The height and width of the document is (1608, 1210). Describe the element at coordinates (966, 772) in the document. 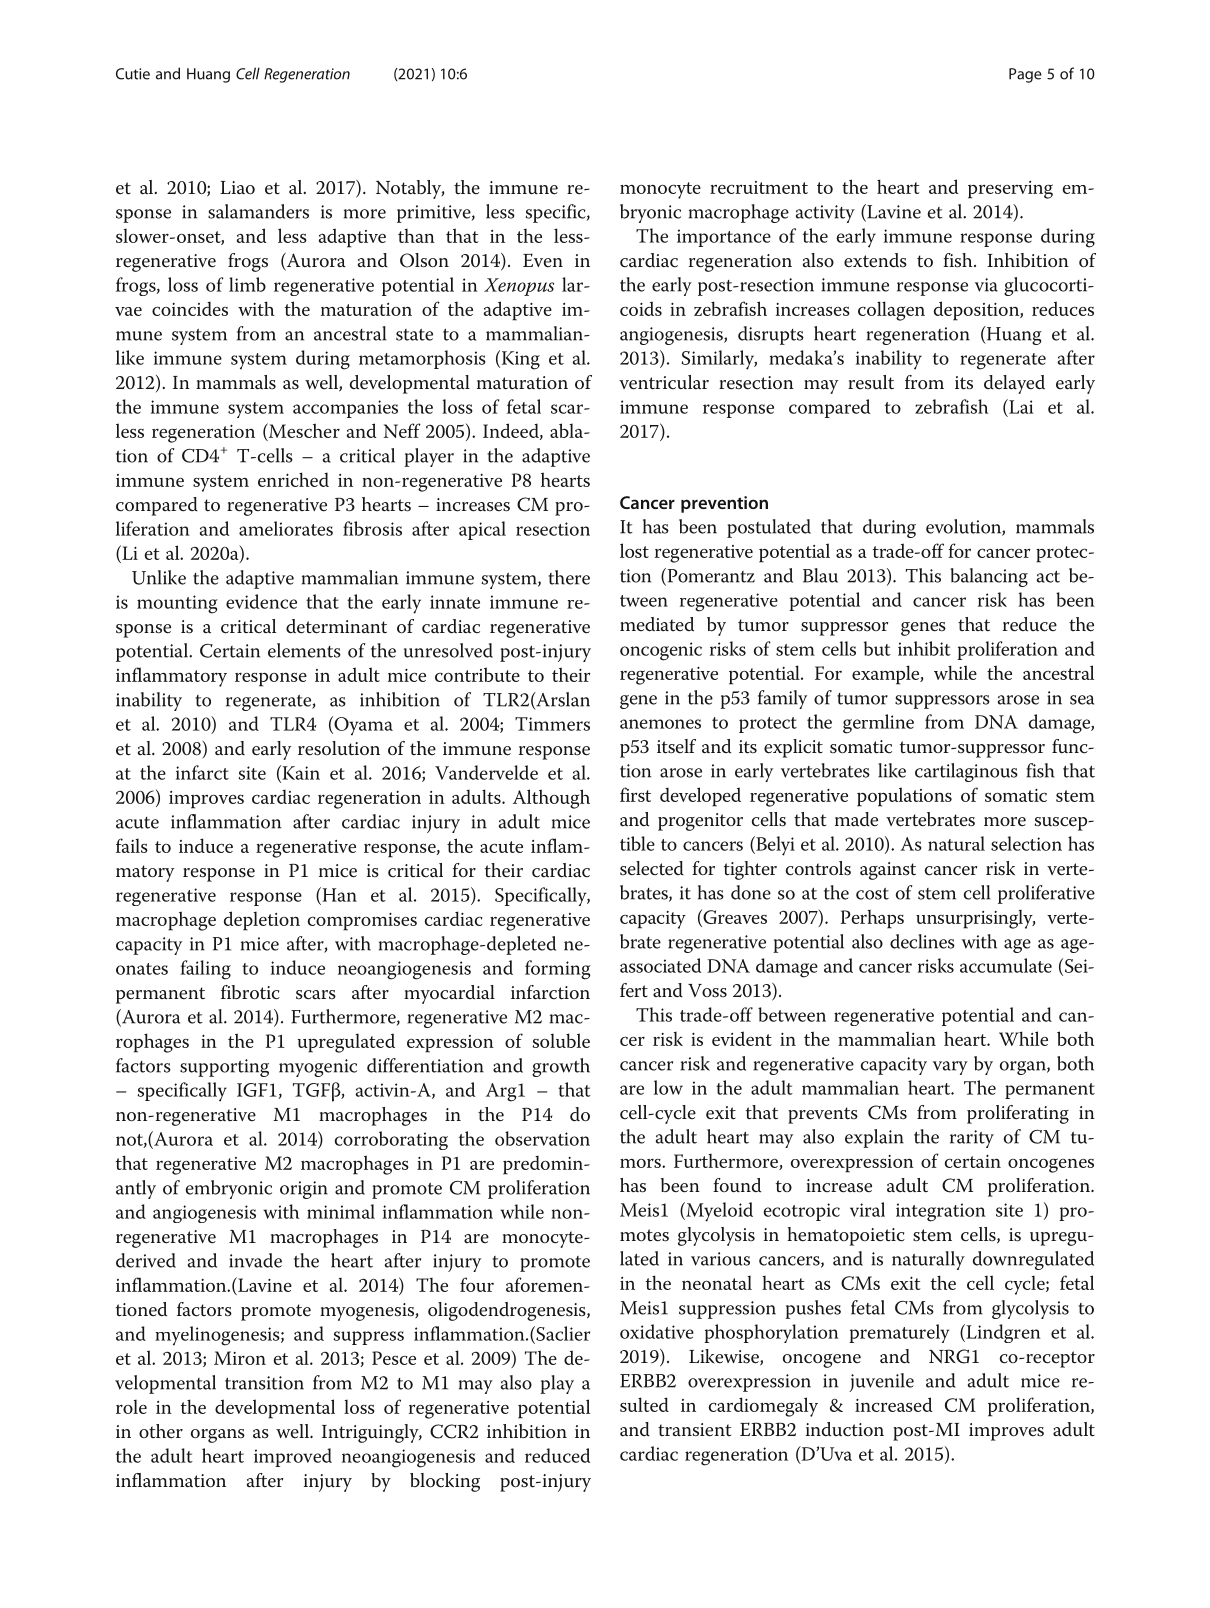

I see `cartilaginous` at that location.
